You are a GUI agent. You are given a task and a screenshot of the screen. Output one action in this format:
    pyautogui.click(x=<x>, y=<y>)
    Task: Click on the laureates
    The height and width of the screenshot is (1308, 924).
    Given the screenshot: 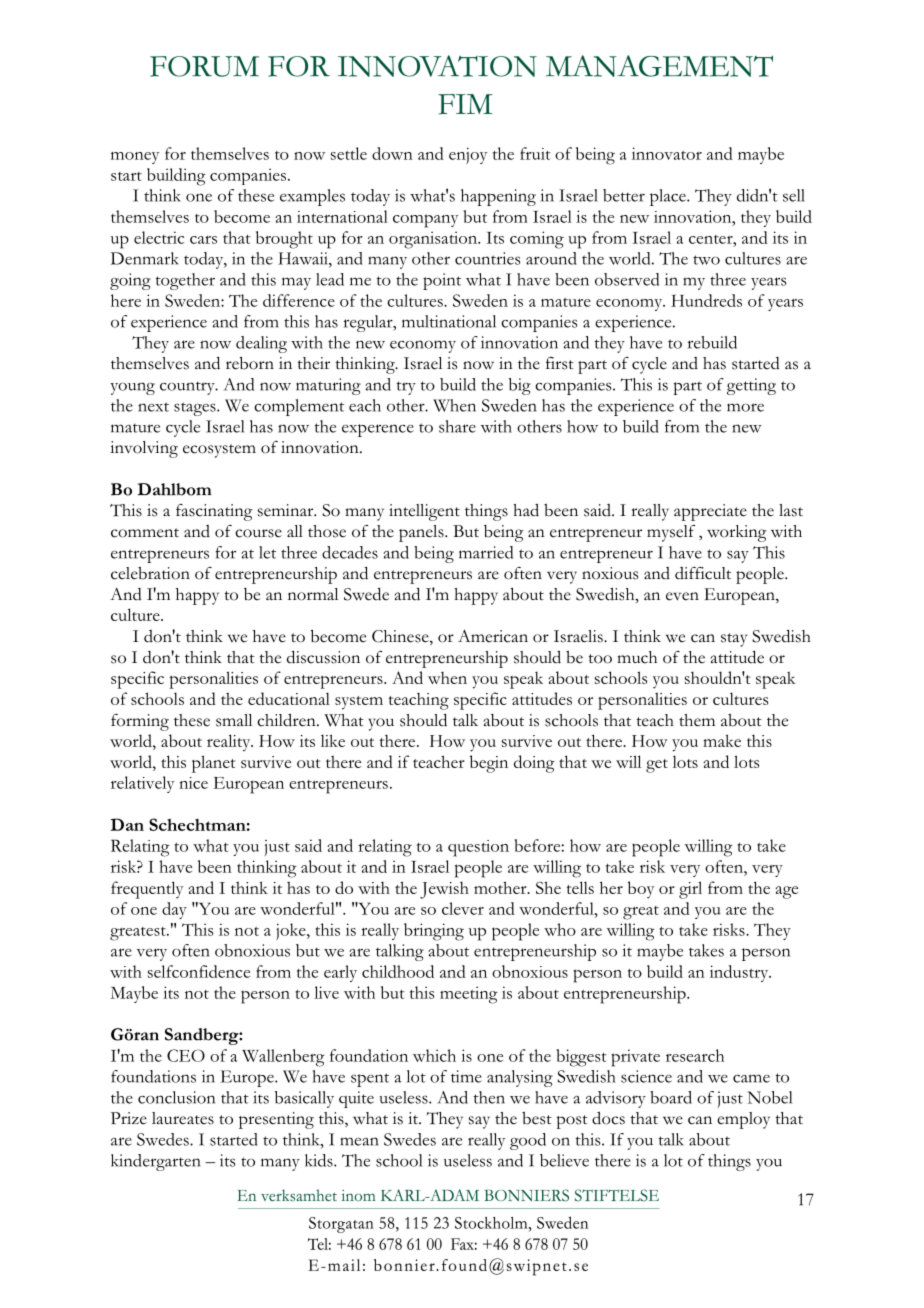 What is the action you would take?
    pyautogui.click(x=183, y=1118)
